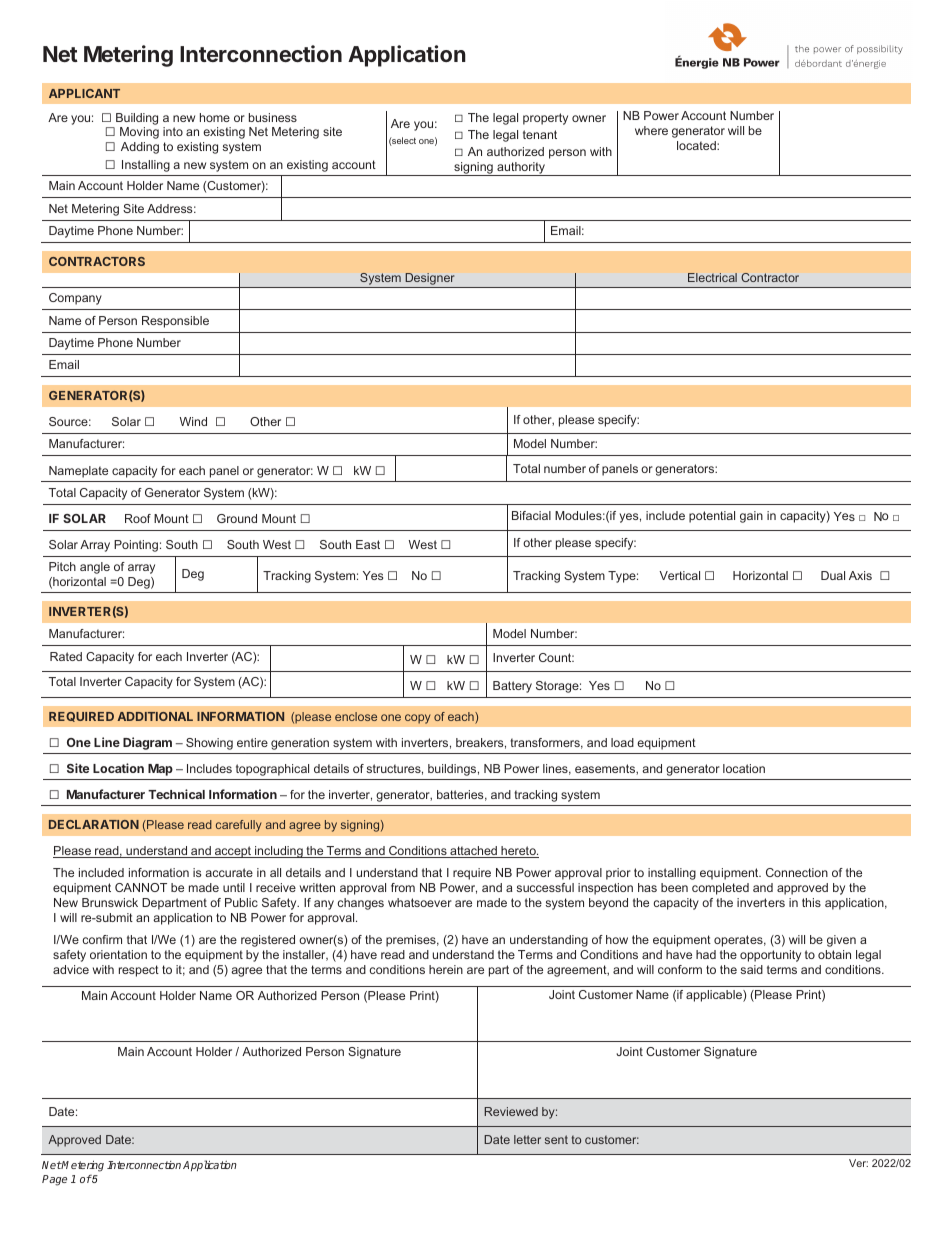 Image resolution: width=952 pixels, height=1233 pixels. What do you see at coordinates (697, 145) in the screenshot?
I see `located` at bounding box center [697, 145].
